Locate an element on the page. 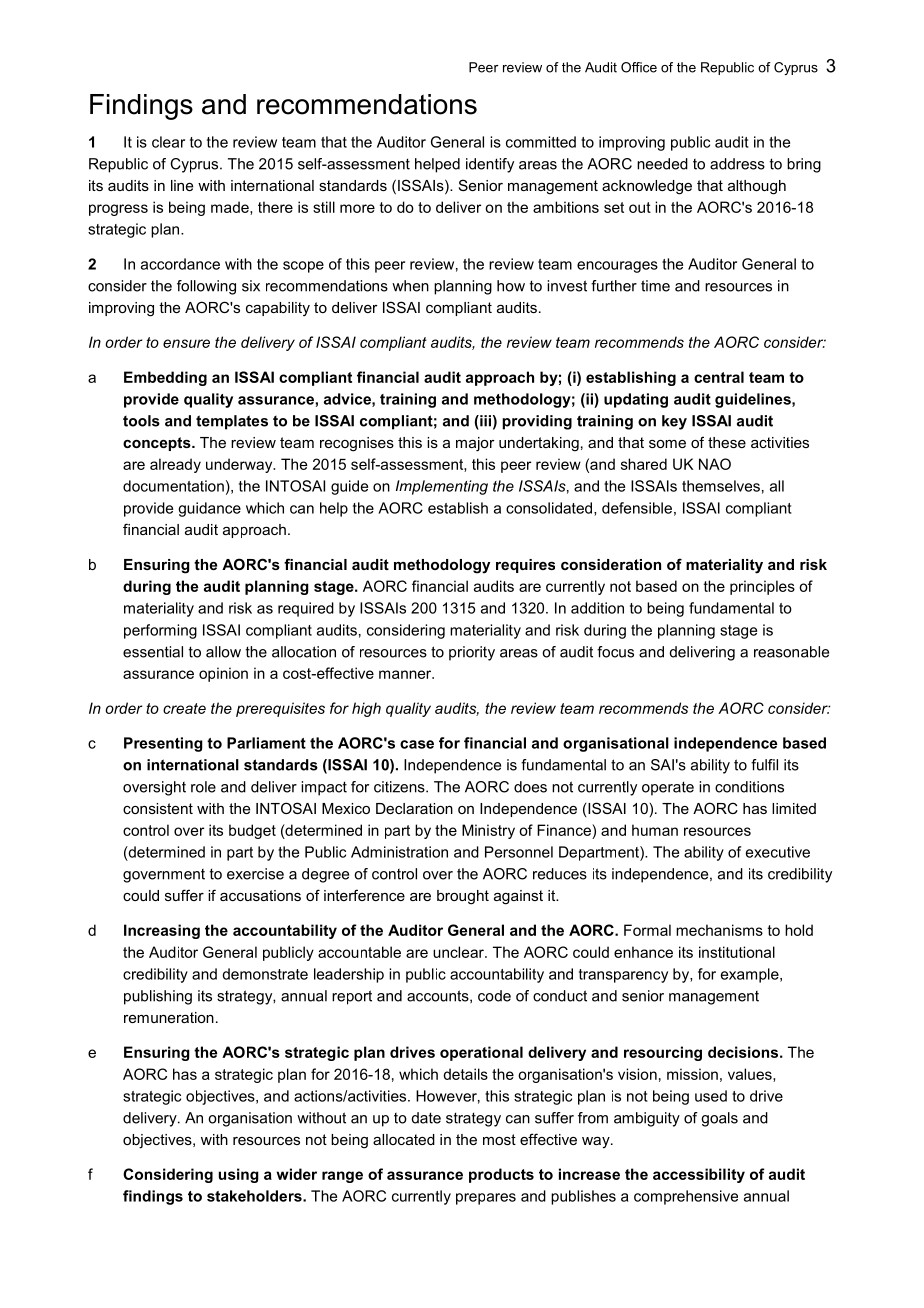  products is located at coordinates (501, 1175).
